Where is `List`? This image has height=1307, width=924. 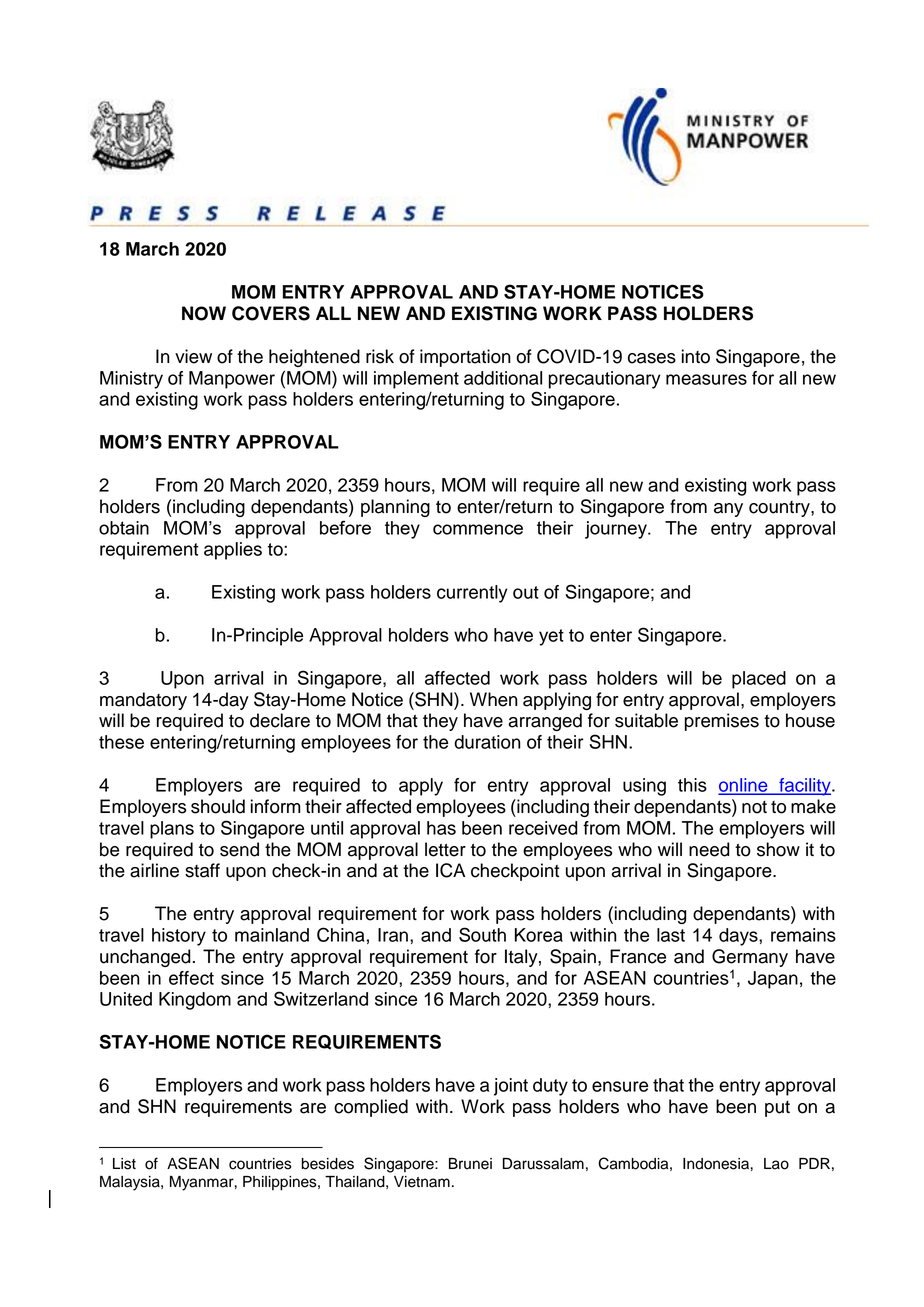
List is located at coordinates (124, 1164).
